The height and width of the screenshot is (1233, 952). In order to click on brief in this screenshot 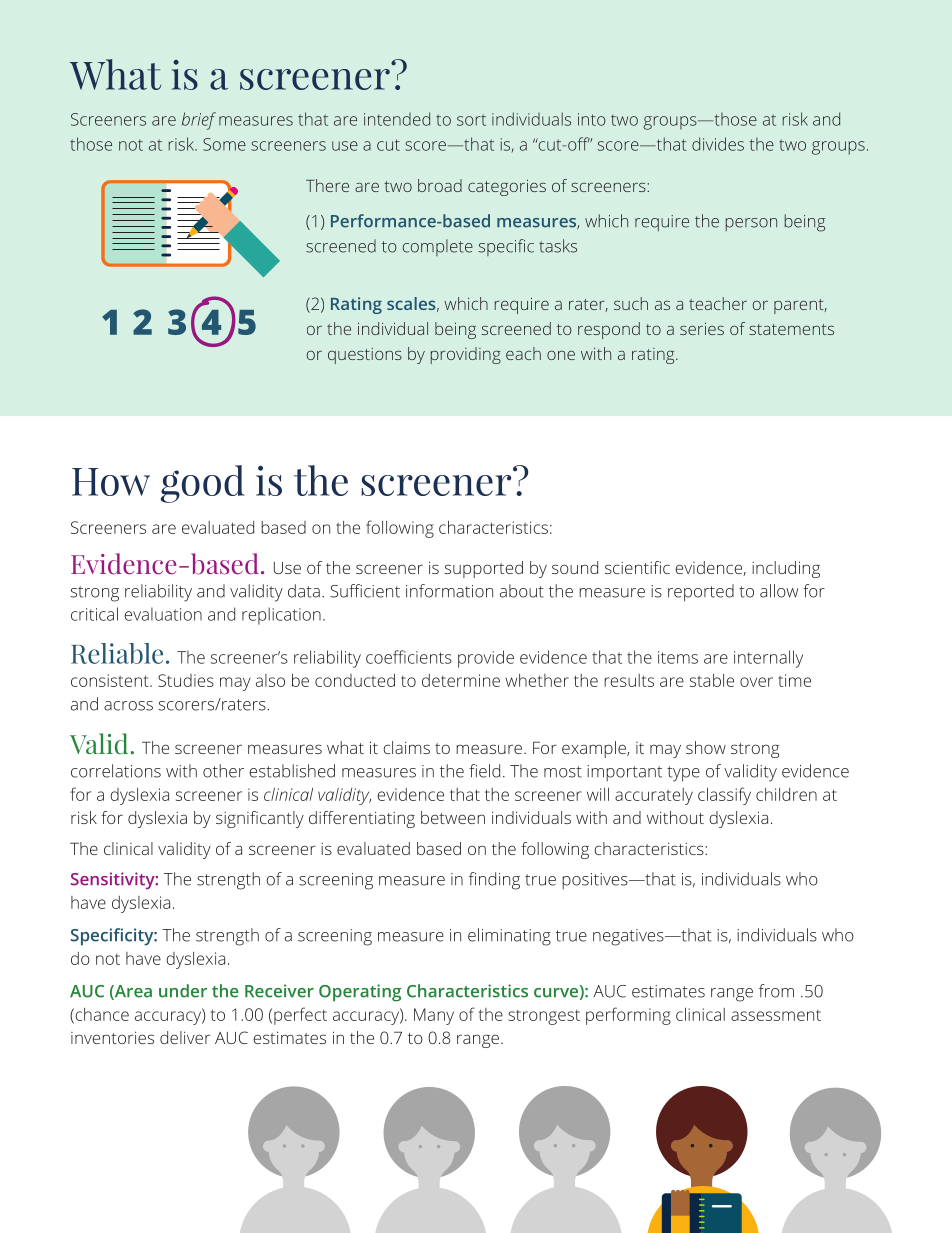, I will do `click(199, 121)`.
